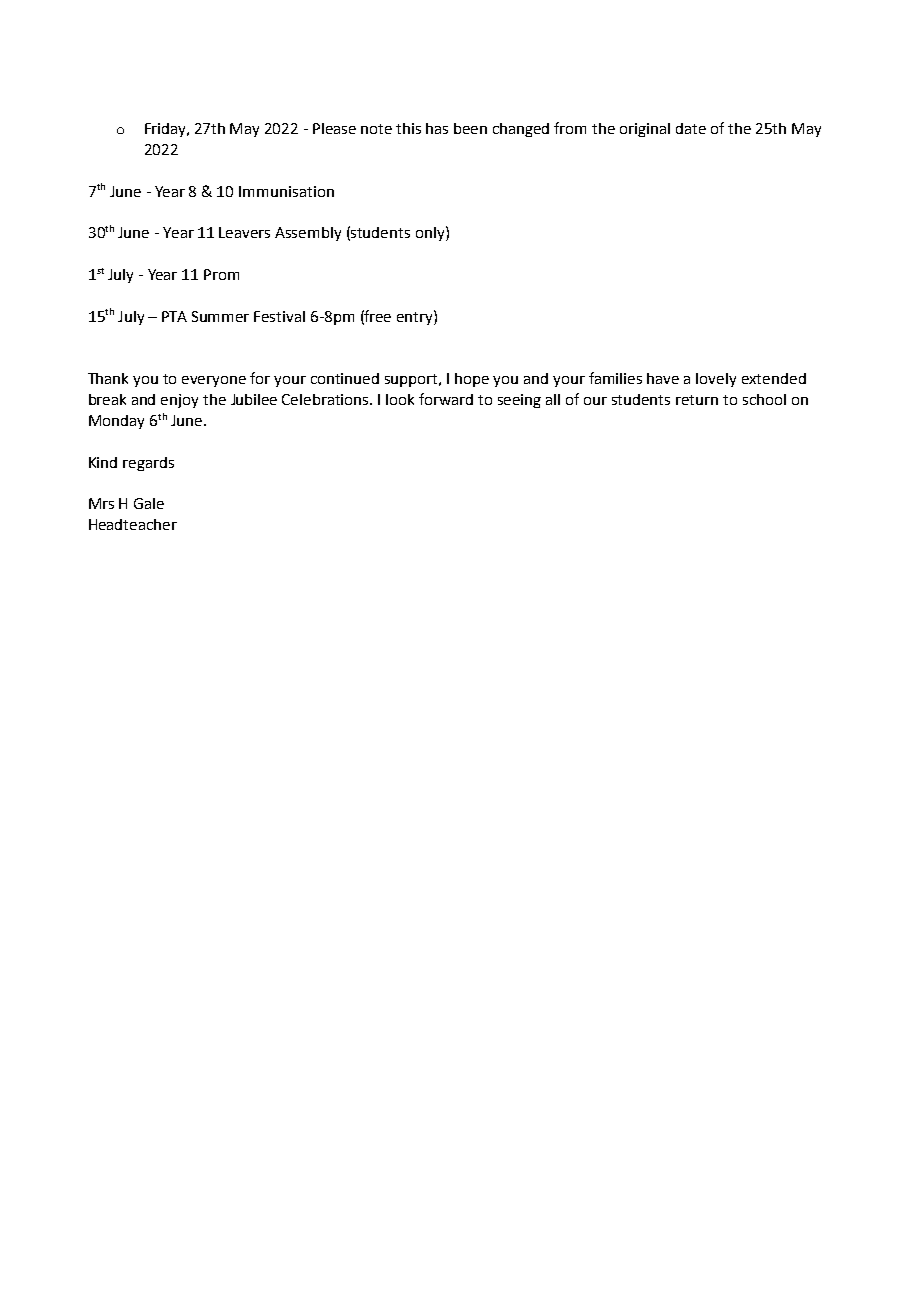 The image size is (924, 1308). Describe the element at coordinates (334, 128) in the page. I see `Please` at that location.
